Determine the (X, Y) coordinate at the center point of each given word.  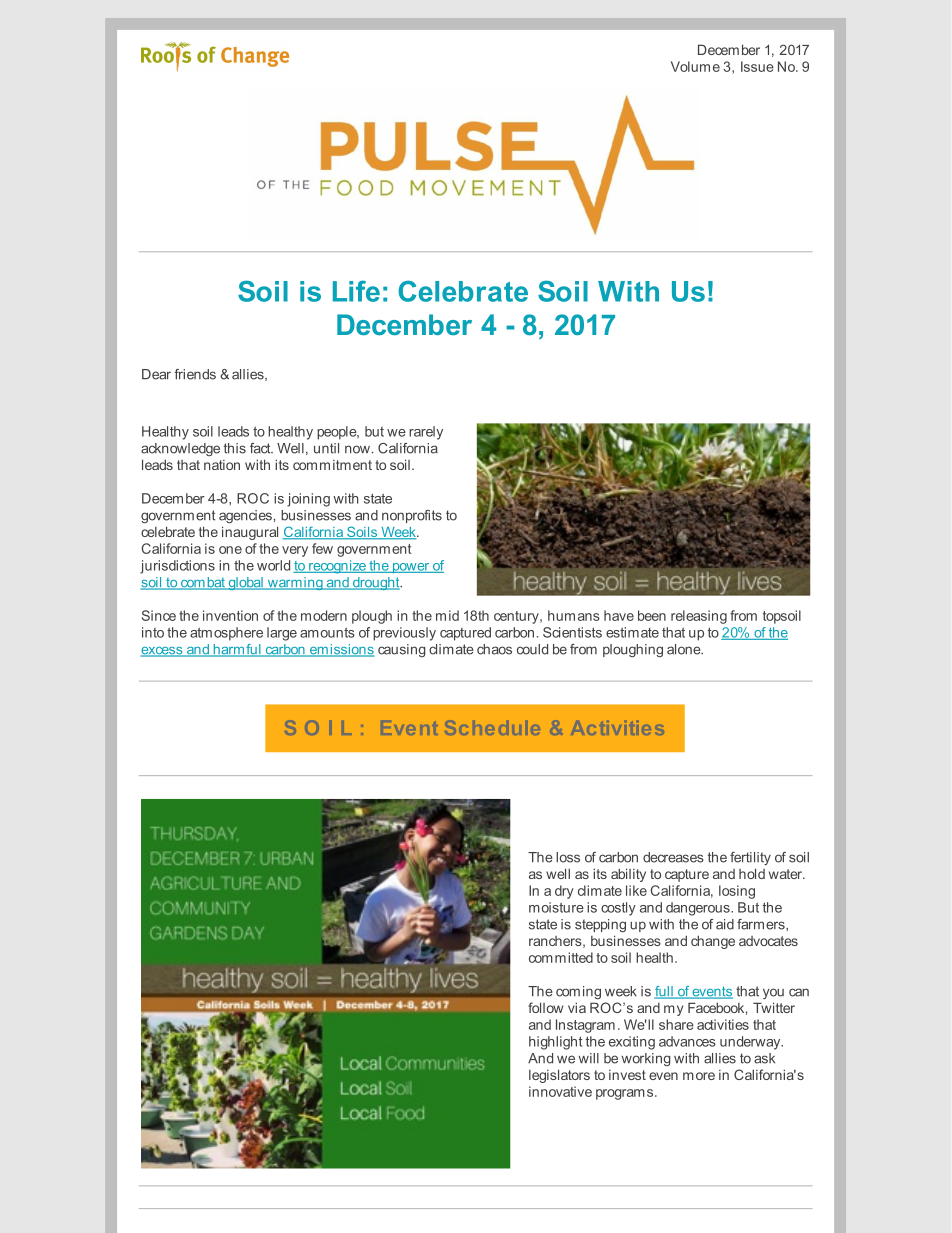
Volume (695, 66)
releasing (699, 617)
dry (564, 892)
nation (222, 465)
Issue (757, 66)
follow (545, 1007)
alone (685, 649)
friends (195, 374)
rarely (426, 433)
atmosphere (226, 634)
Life (356, 291)
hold (752, 873)
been (652, 615)
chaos (494, 649)
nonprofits (412, 516)
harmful (237, 650)
